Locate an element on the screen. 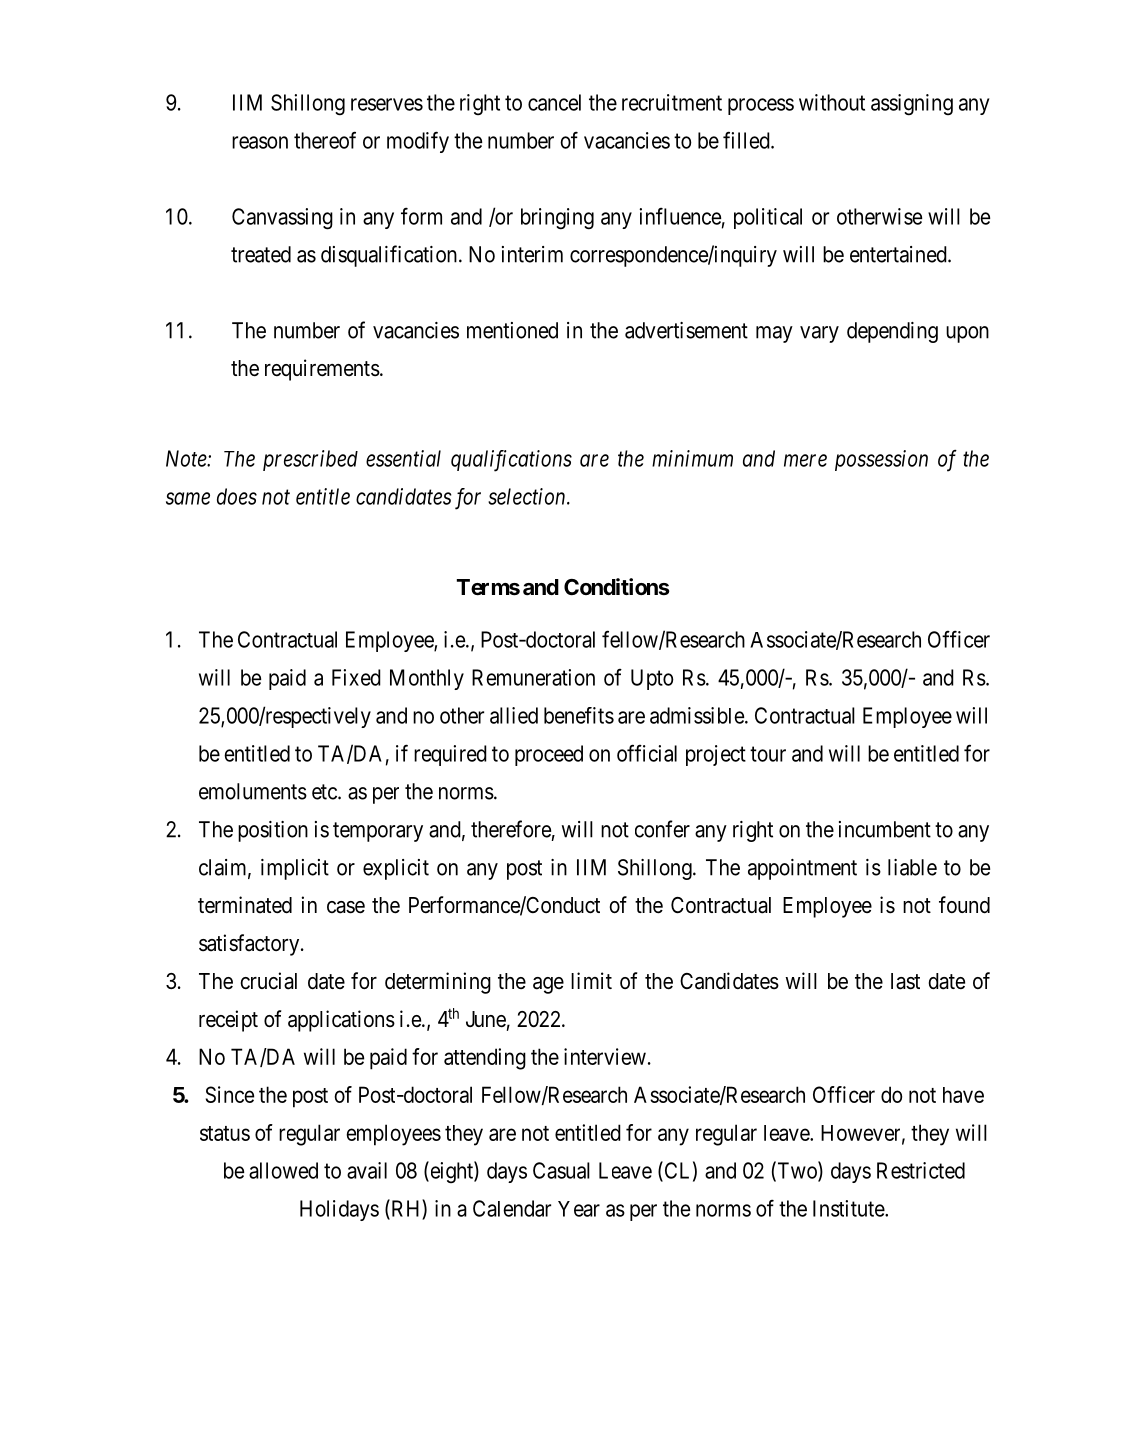  Fixed is located at coordinates (356, 677).
